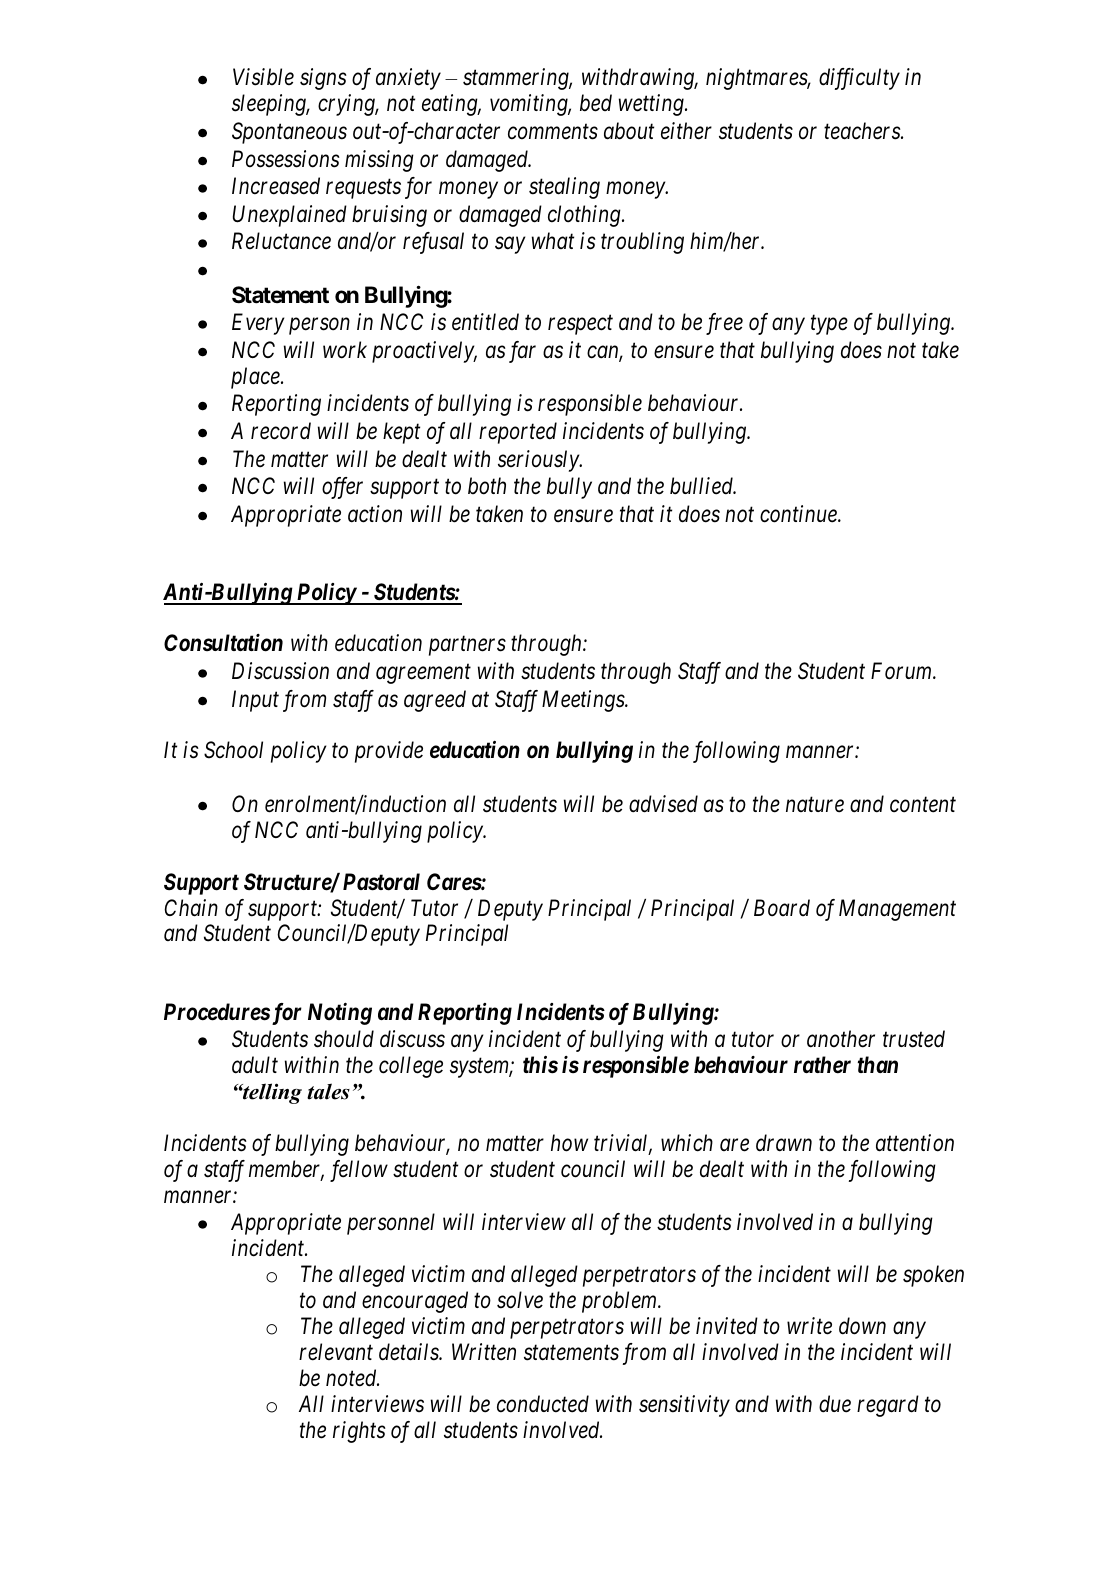  Describe the element at coordinates (336, 1352) in the screenshot. I see `relevant` at that location.
